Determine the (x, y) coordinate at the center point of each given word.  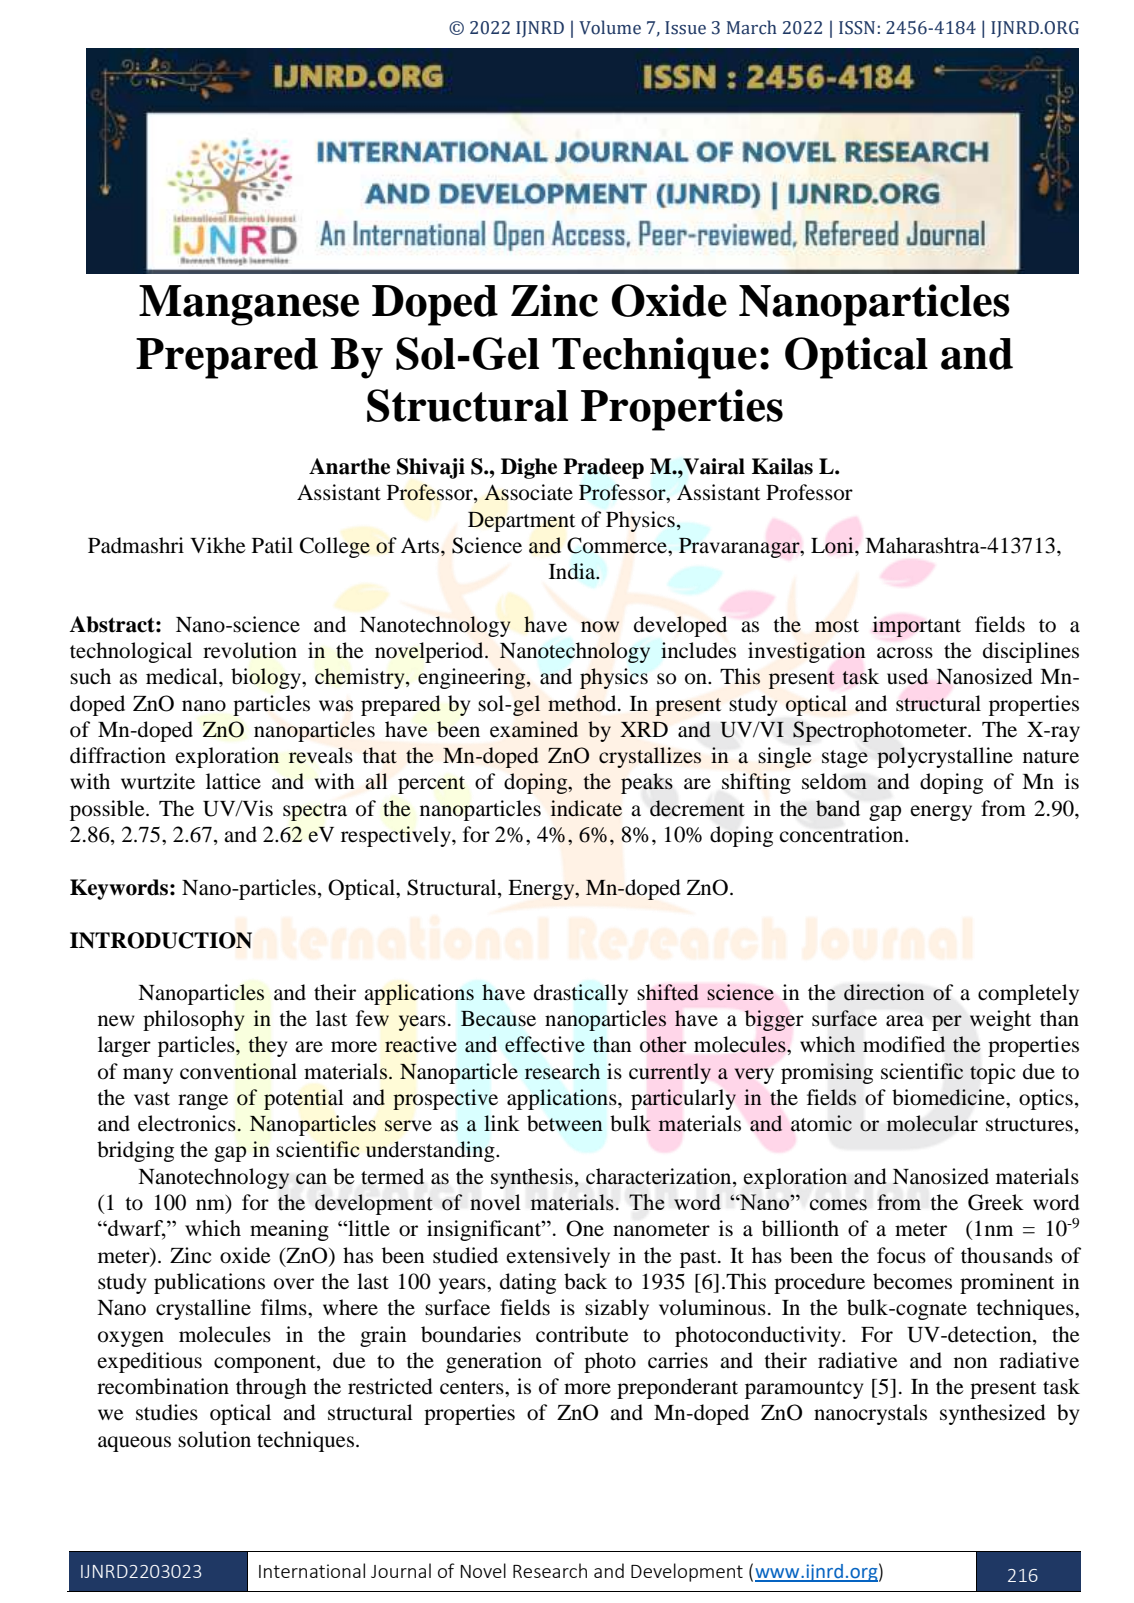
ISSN (857, 28)
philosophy (194, 1020)
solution (214, 1439)
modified (904, 1044)
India (573, 571)
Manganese (249, 305)
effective (545, 1044)
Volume (610, 27)
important (916, 626)
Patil (272, 545)
